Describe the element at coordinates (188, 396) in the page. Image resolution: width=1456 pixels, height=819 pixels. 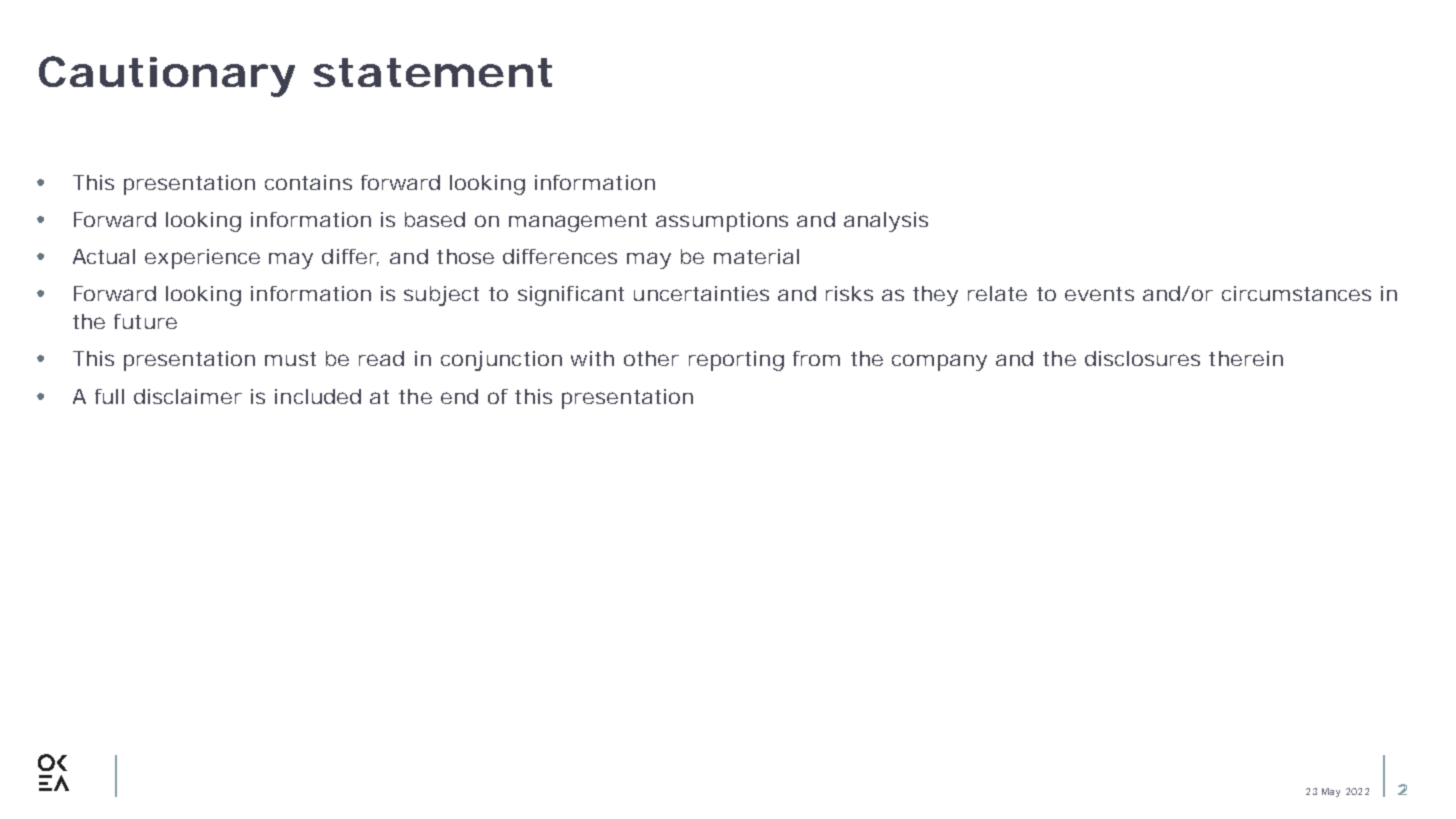
I see `disclaimer` at that location.
